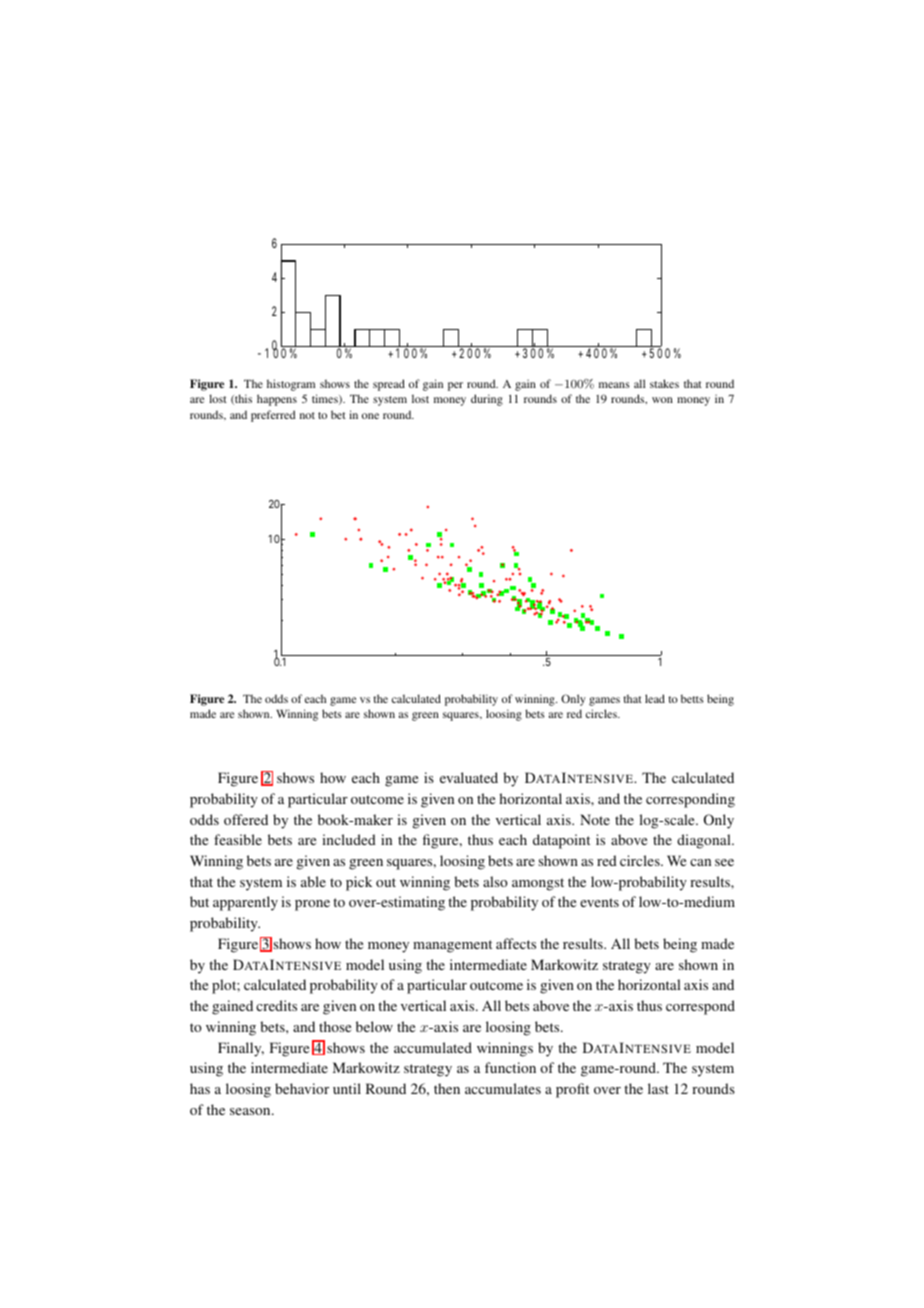 The width and height of the page is (924, 1308). What do you see at coordinates (599, 902) in the page?
I see `events` at bounding box center [599, 902].
